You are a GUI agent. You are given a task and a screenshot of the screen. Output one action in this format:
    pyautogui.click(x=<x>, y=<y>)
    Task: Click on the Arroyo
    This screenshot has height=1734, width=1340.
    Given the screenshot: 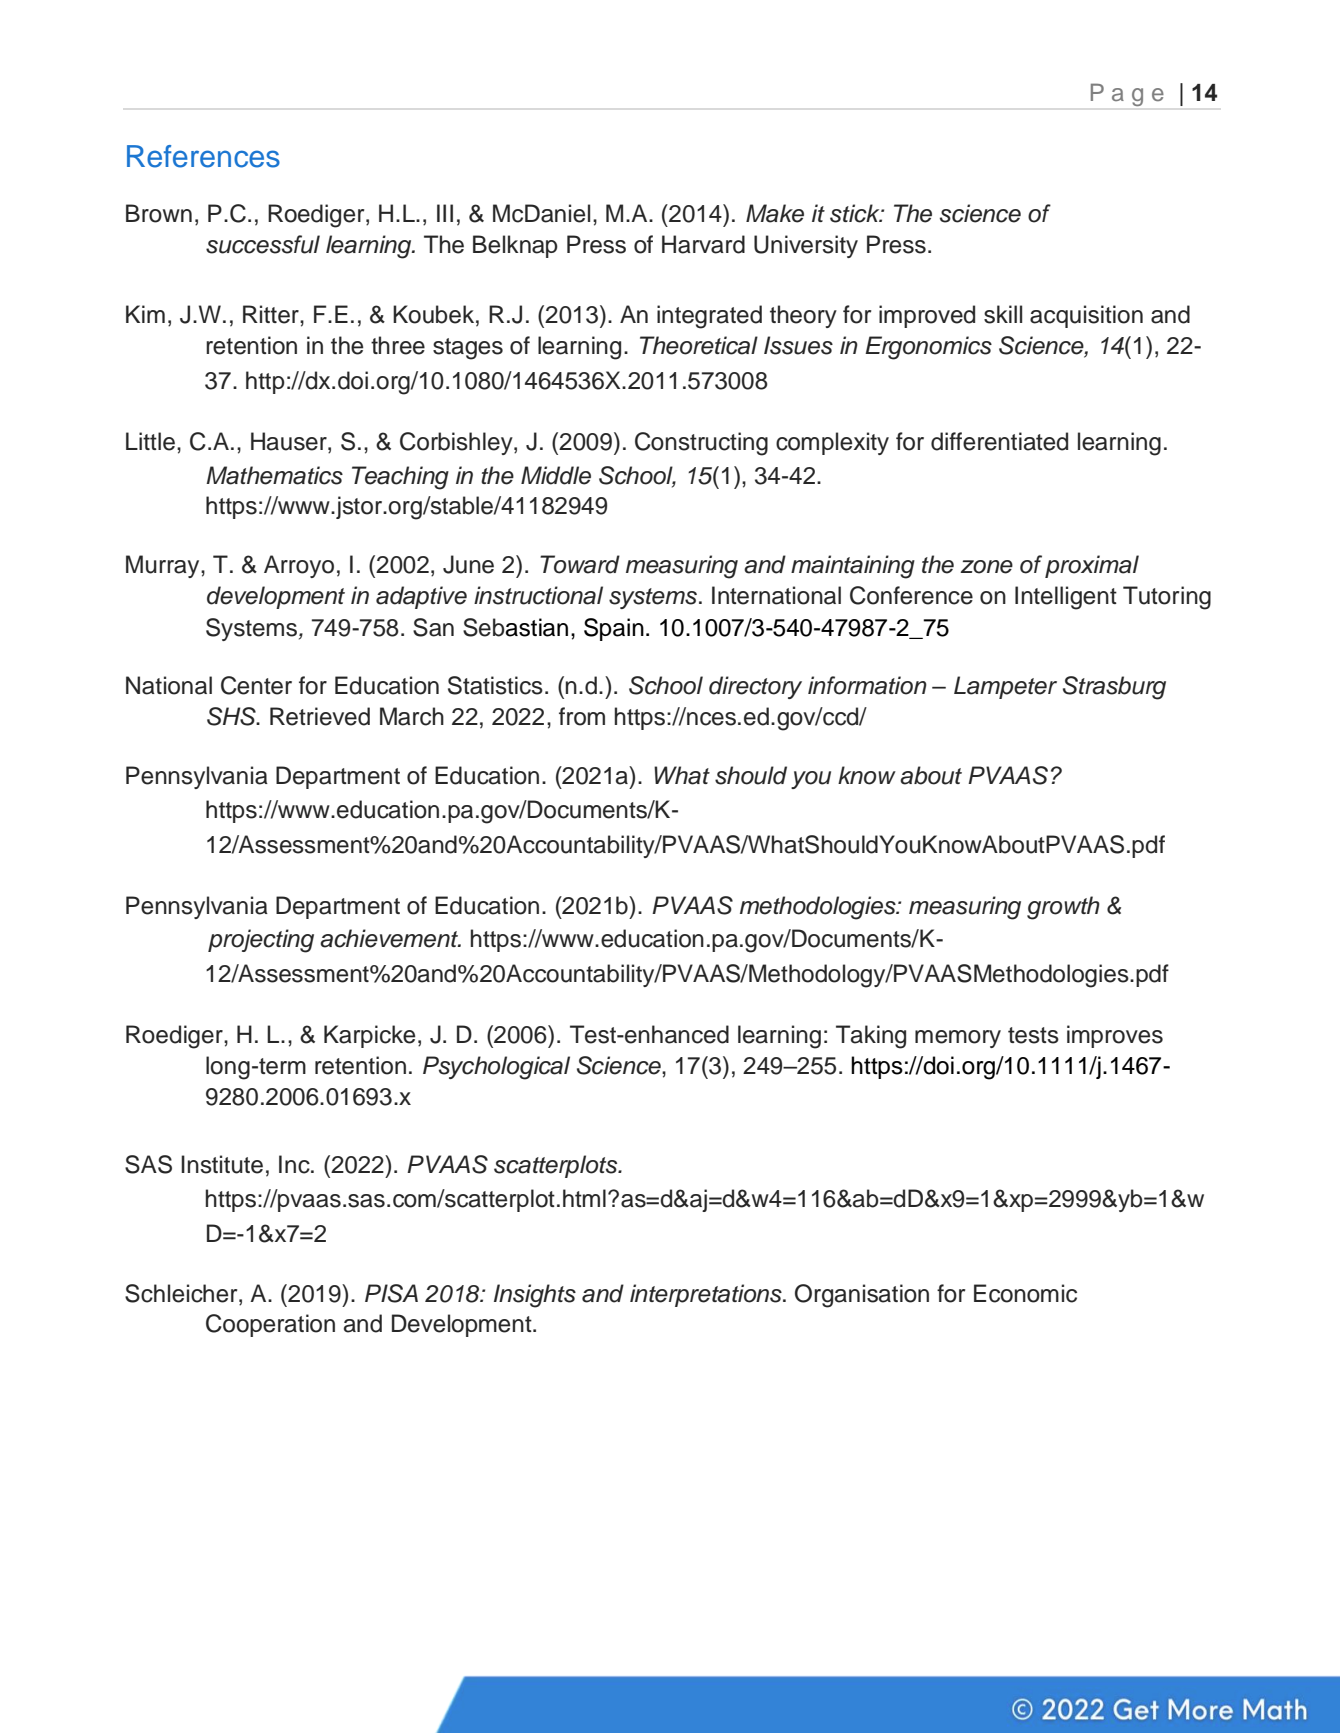 What is the action you would take?
    pyautogui.click(x=299, y=566)
